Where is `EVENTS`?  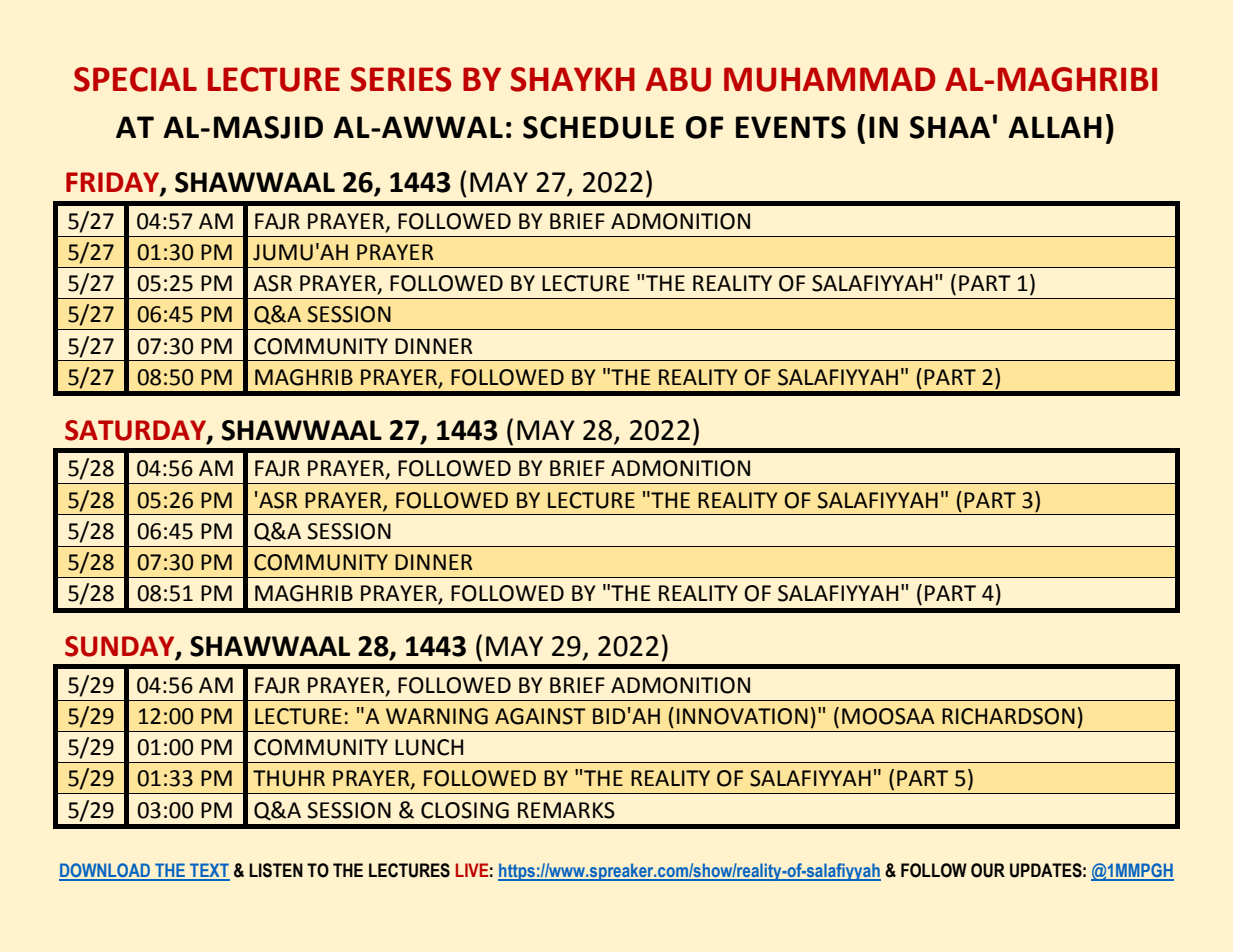
EVENTS is located at coordinates (791, 127).
